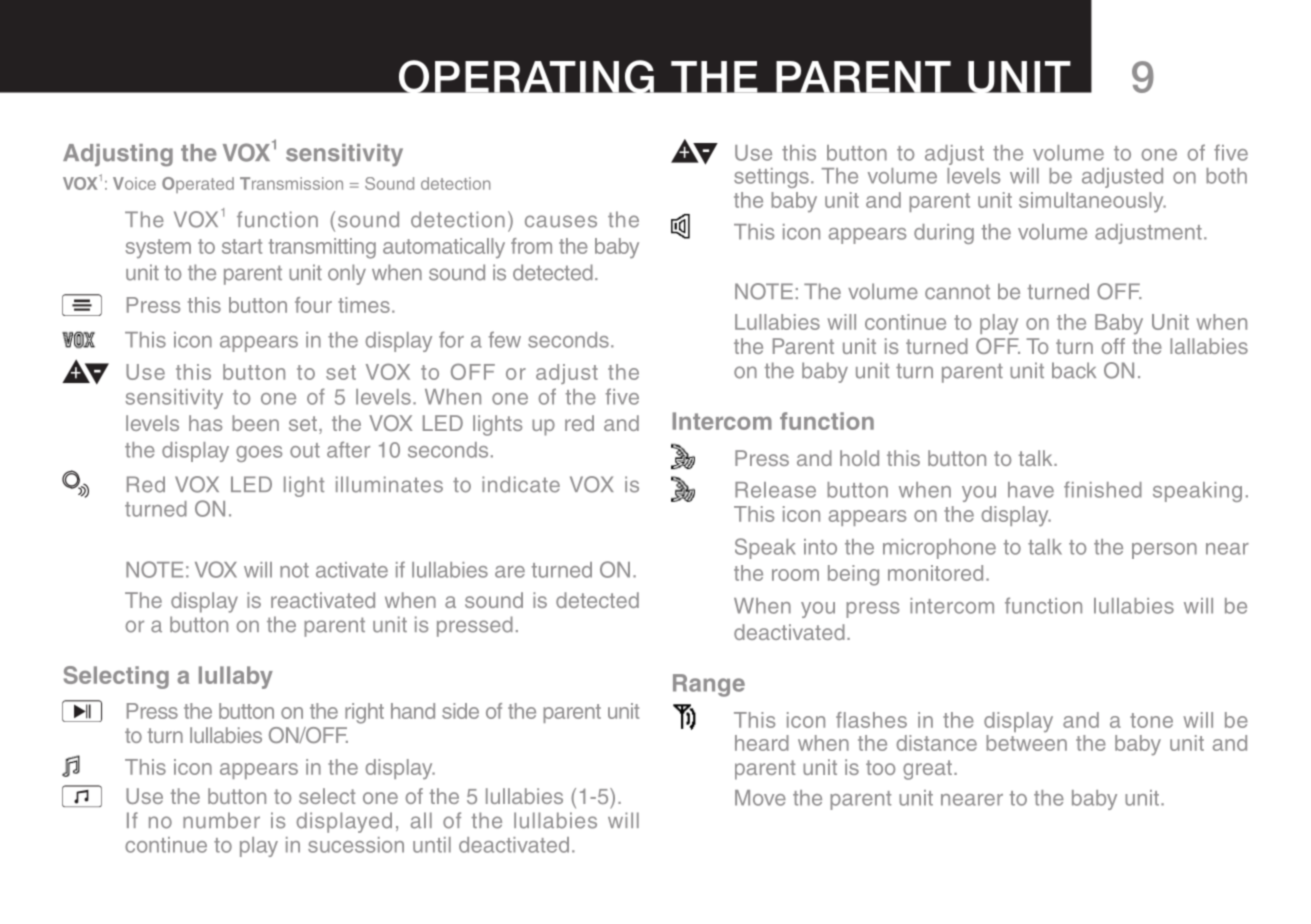 The image size is (1311, 924). Describe the element at coordinates (775, 490) in the document. I see `Release` at that location.
